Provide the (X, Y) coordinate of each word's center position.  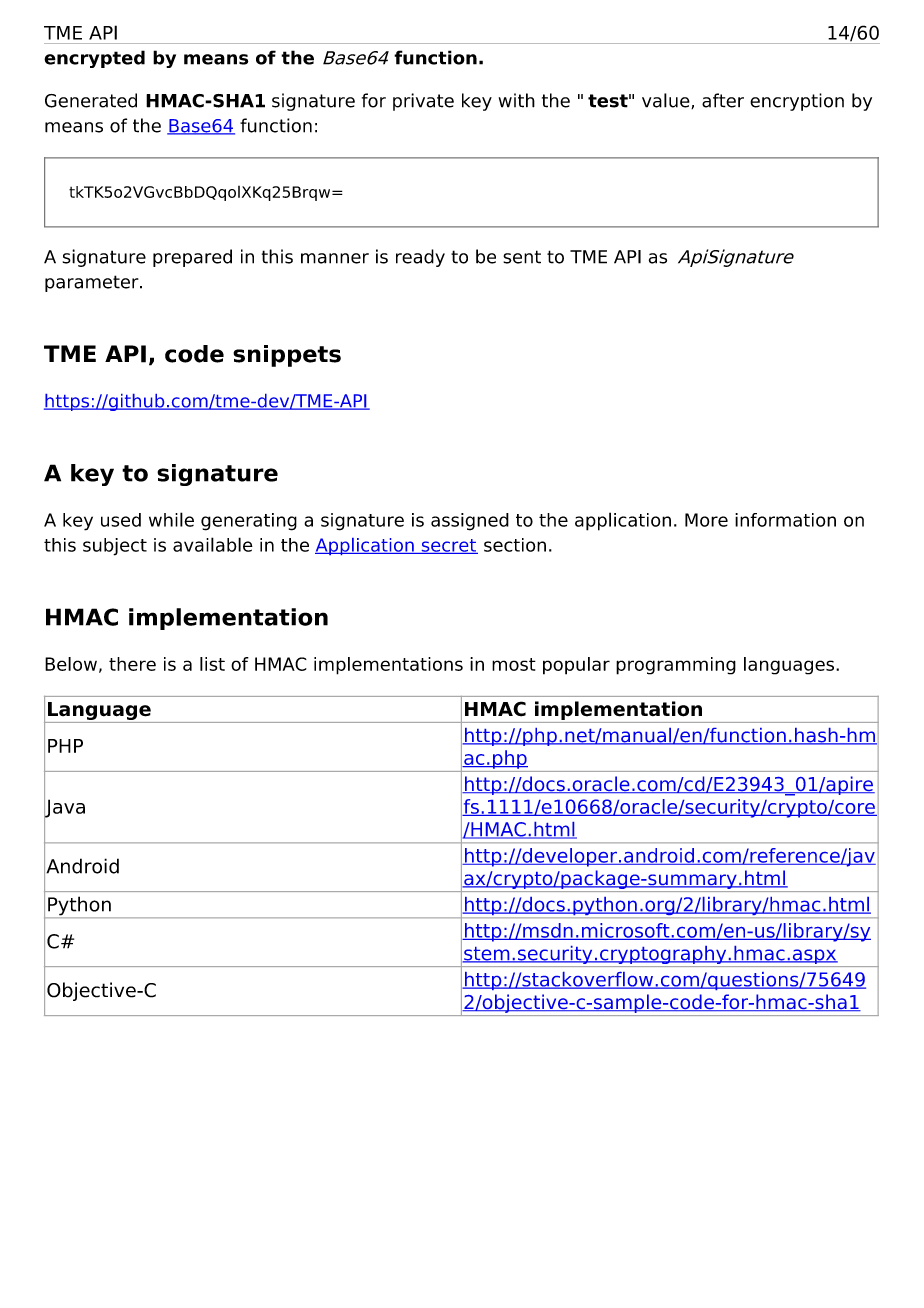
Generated (91, 100)
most (514, 664)
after (723, 100)
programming (676, 666)
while (171, 519)
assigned (470, 522)
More (706, 520)
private (423, 102)
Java (64, 808)
